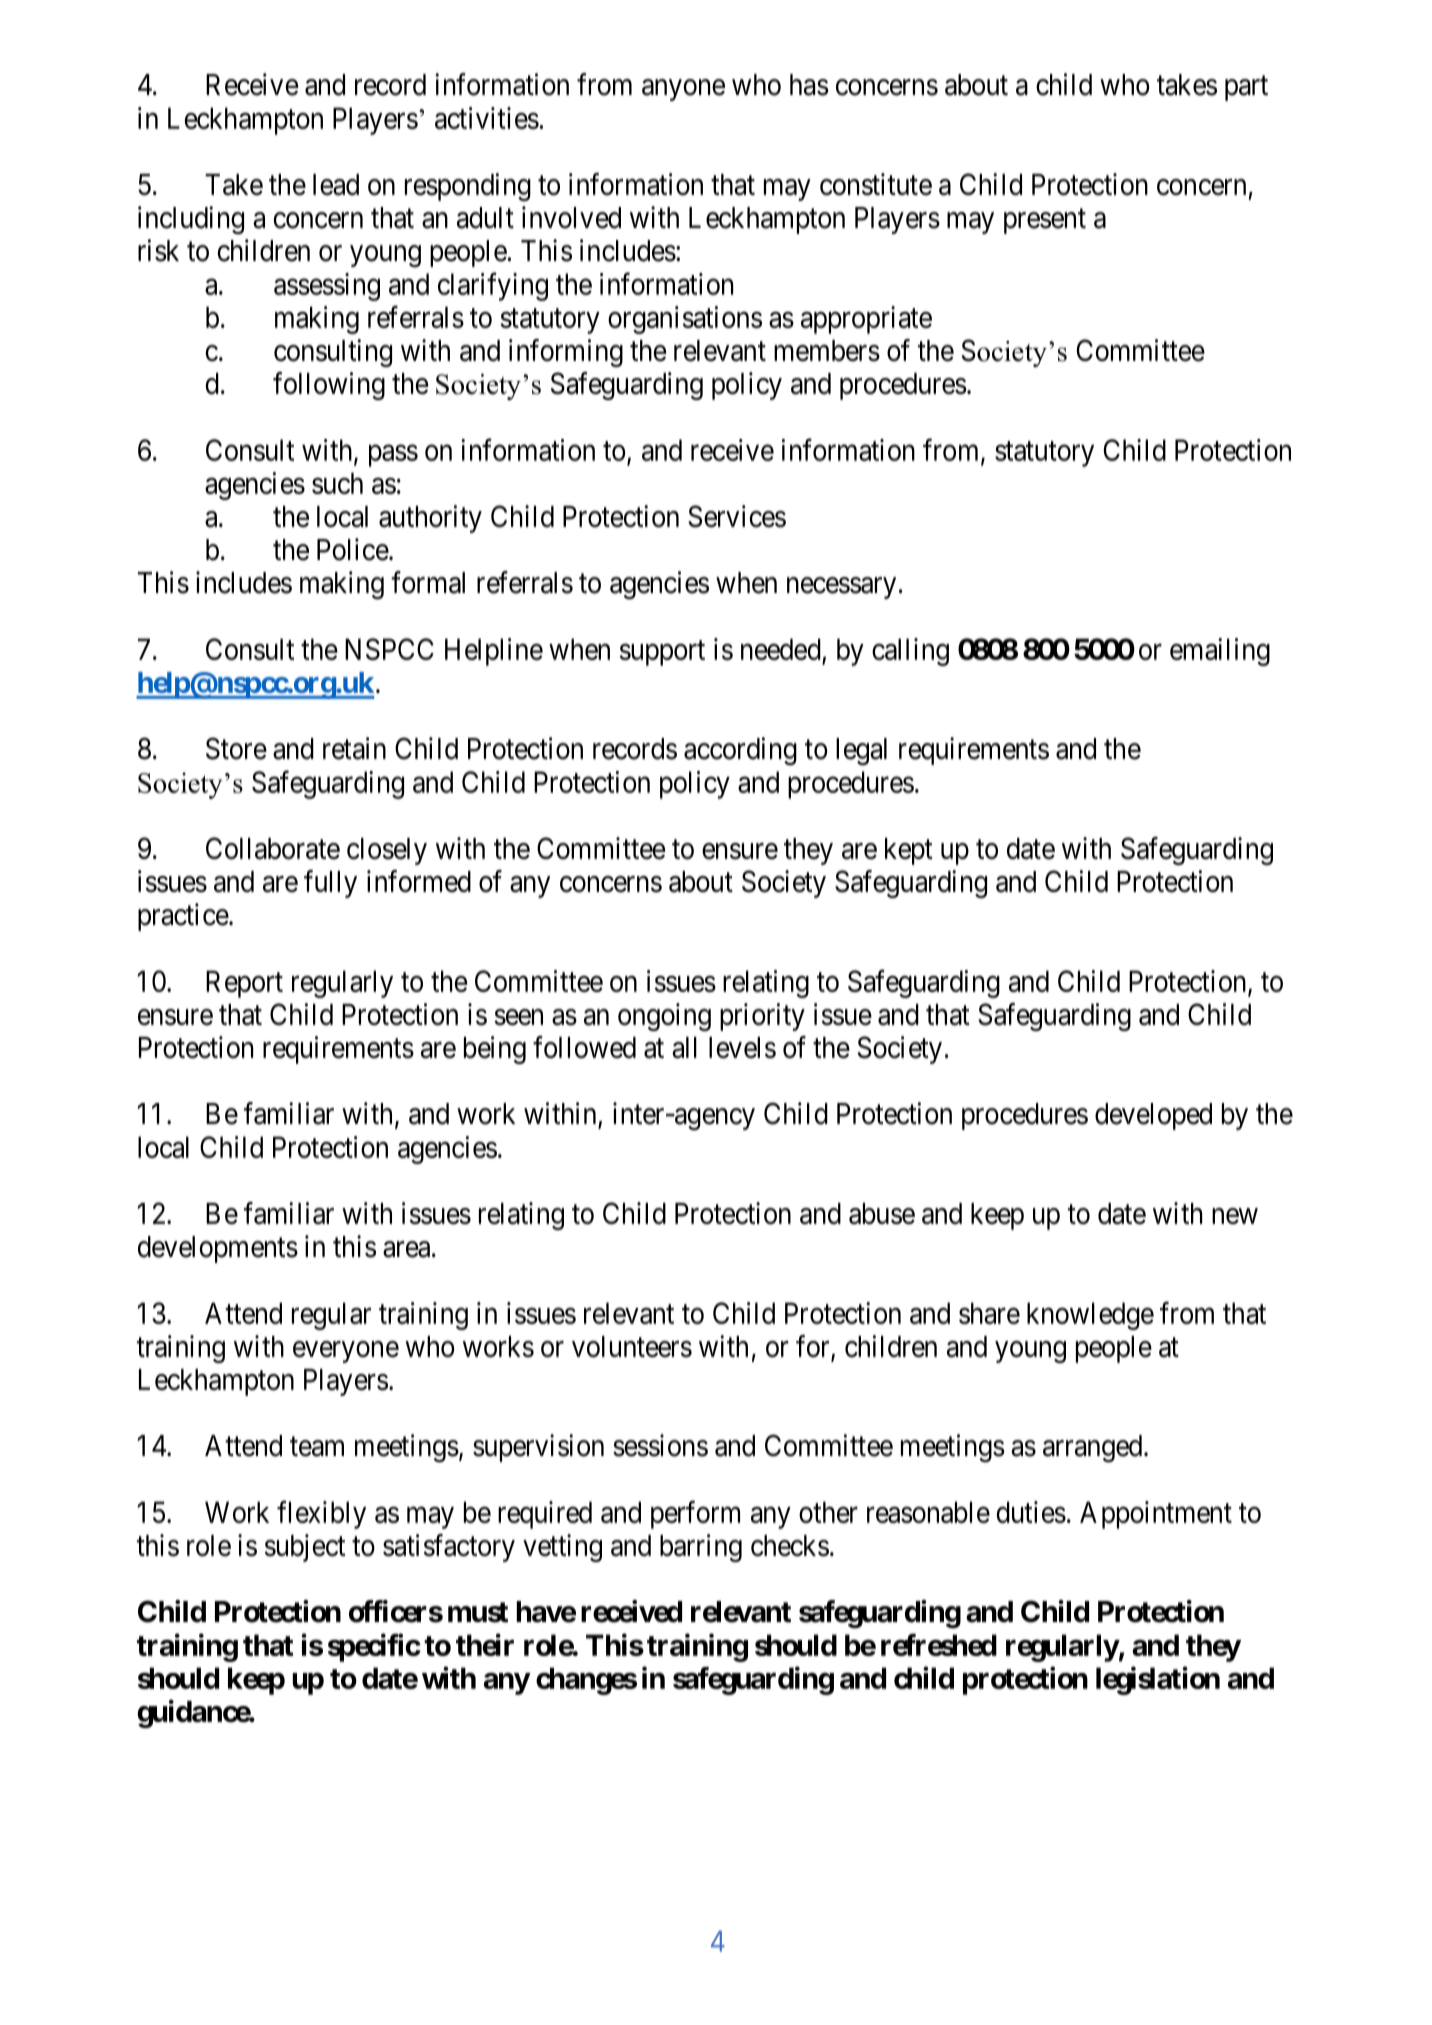 The image size is (1432, 2025). What do you see at coordinates (662, 653) in the screenshot?
I see `support` at bounding box center [662, 653].
